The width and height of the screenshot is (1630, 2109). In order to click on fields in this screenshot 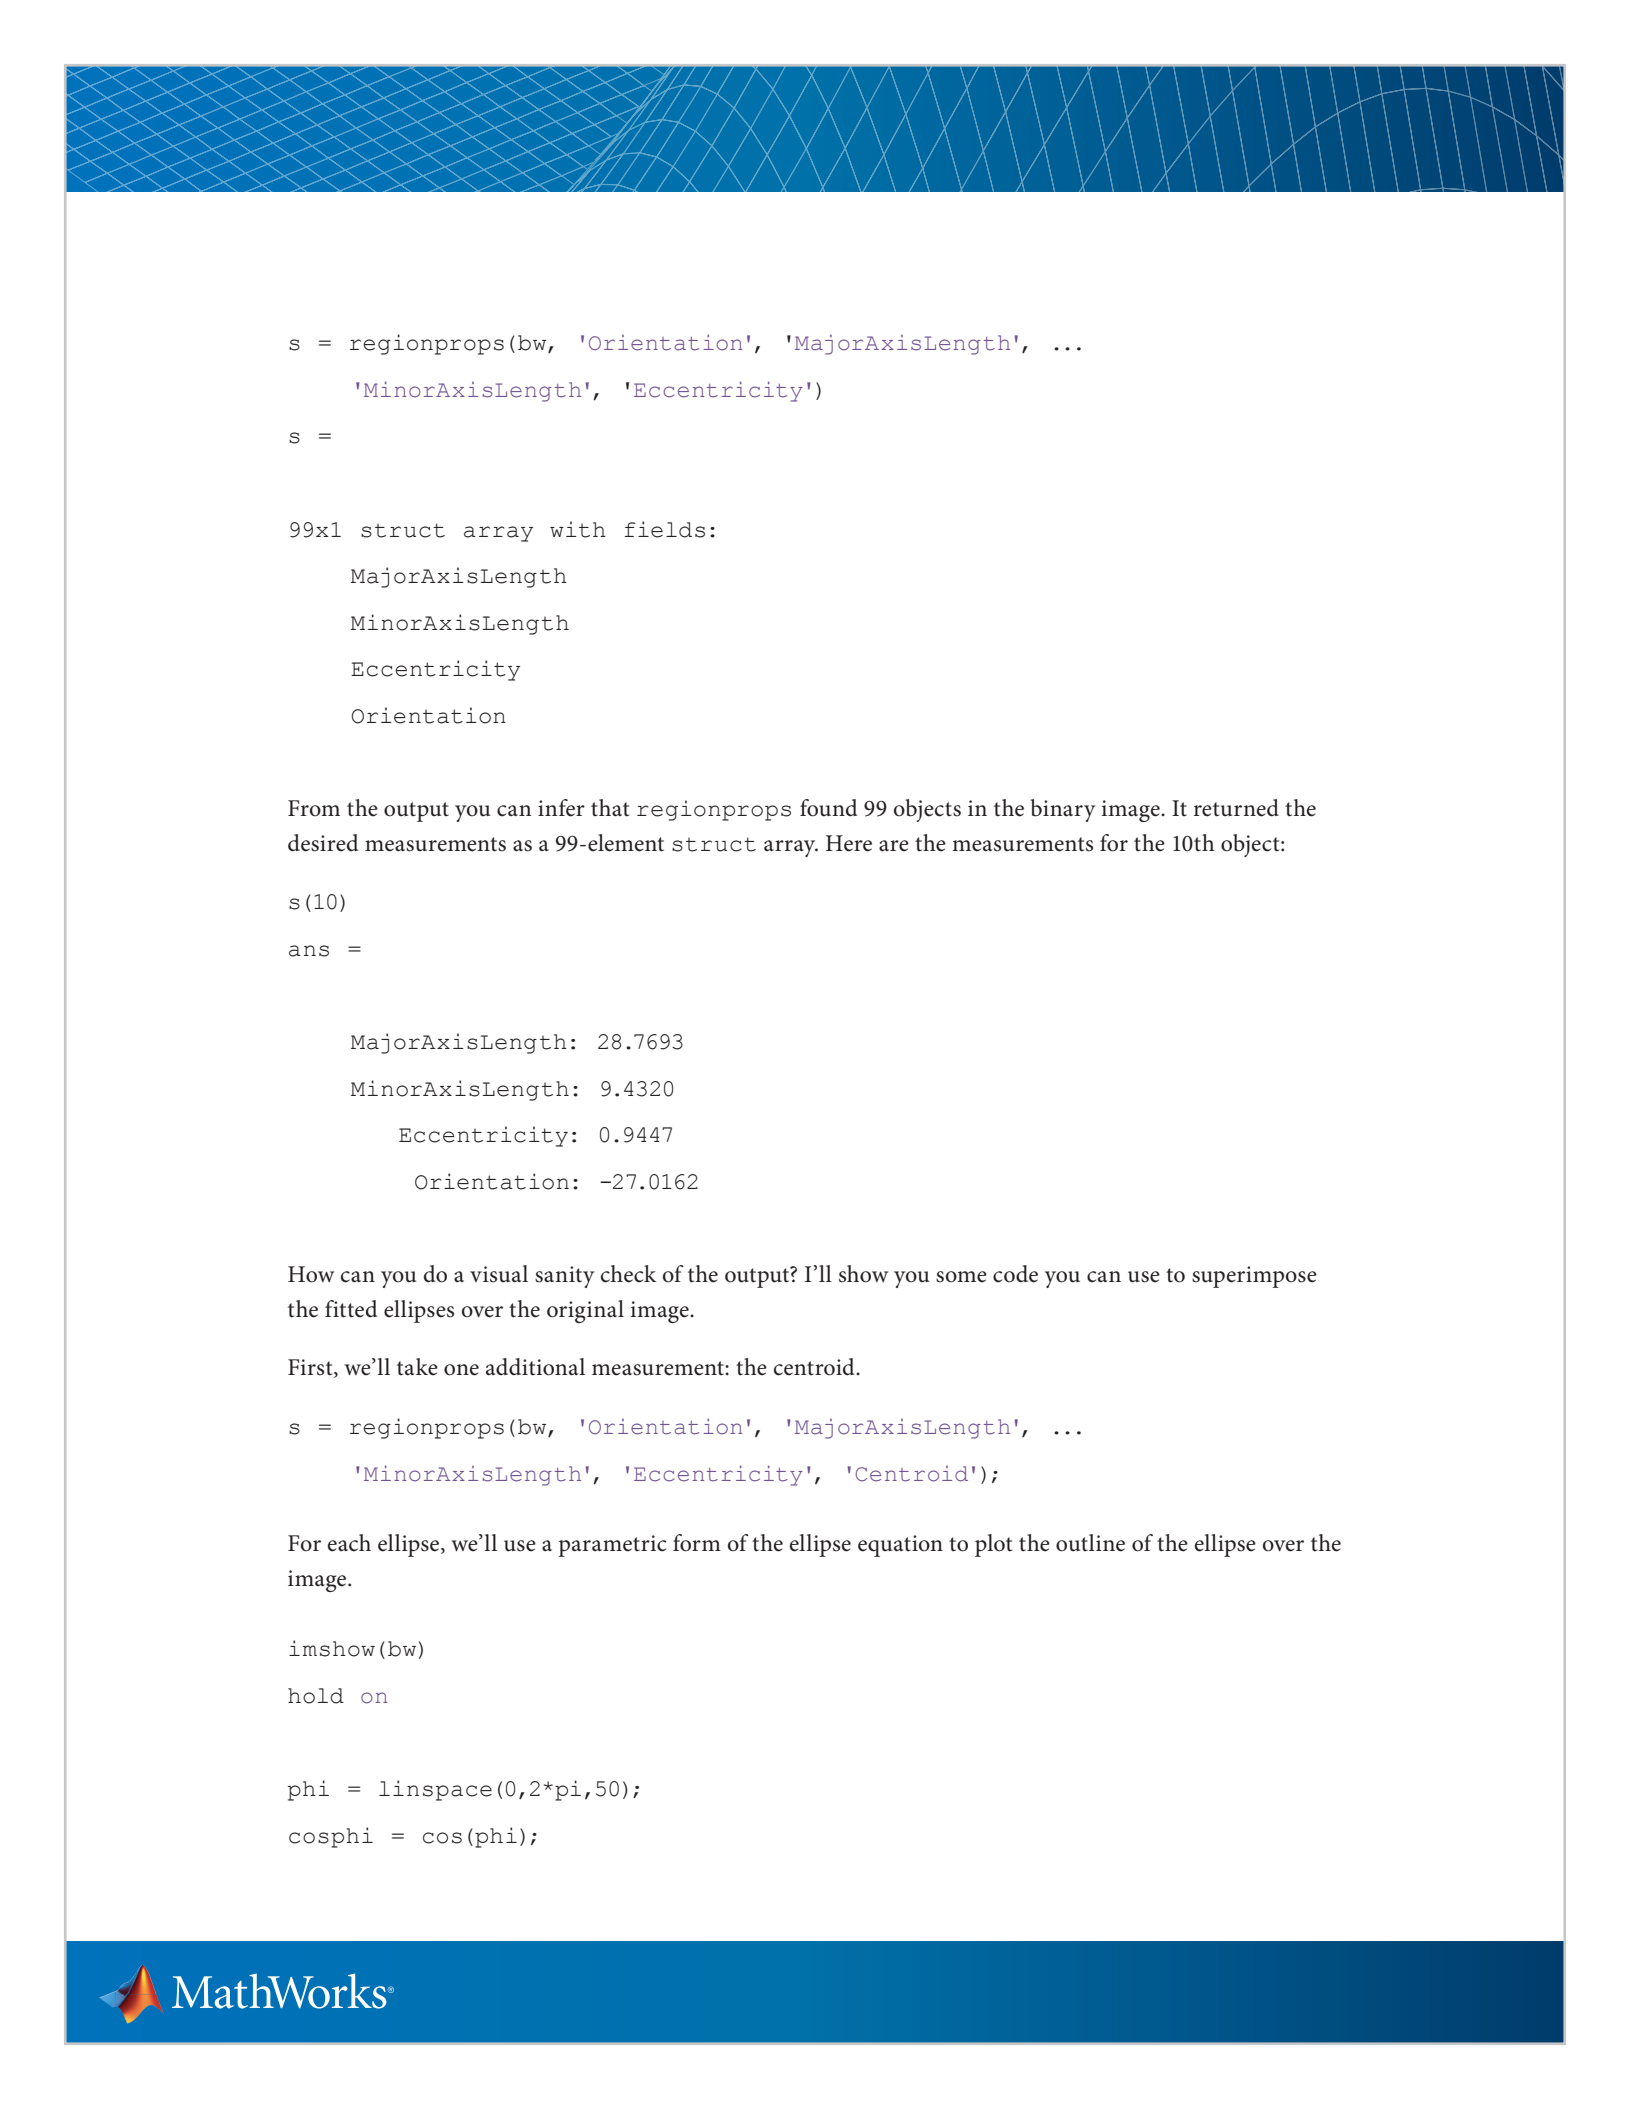, I will do `click(665, 529)`.
